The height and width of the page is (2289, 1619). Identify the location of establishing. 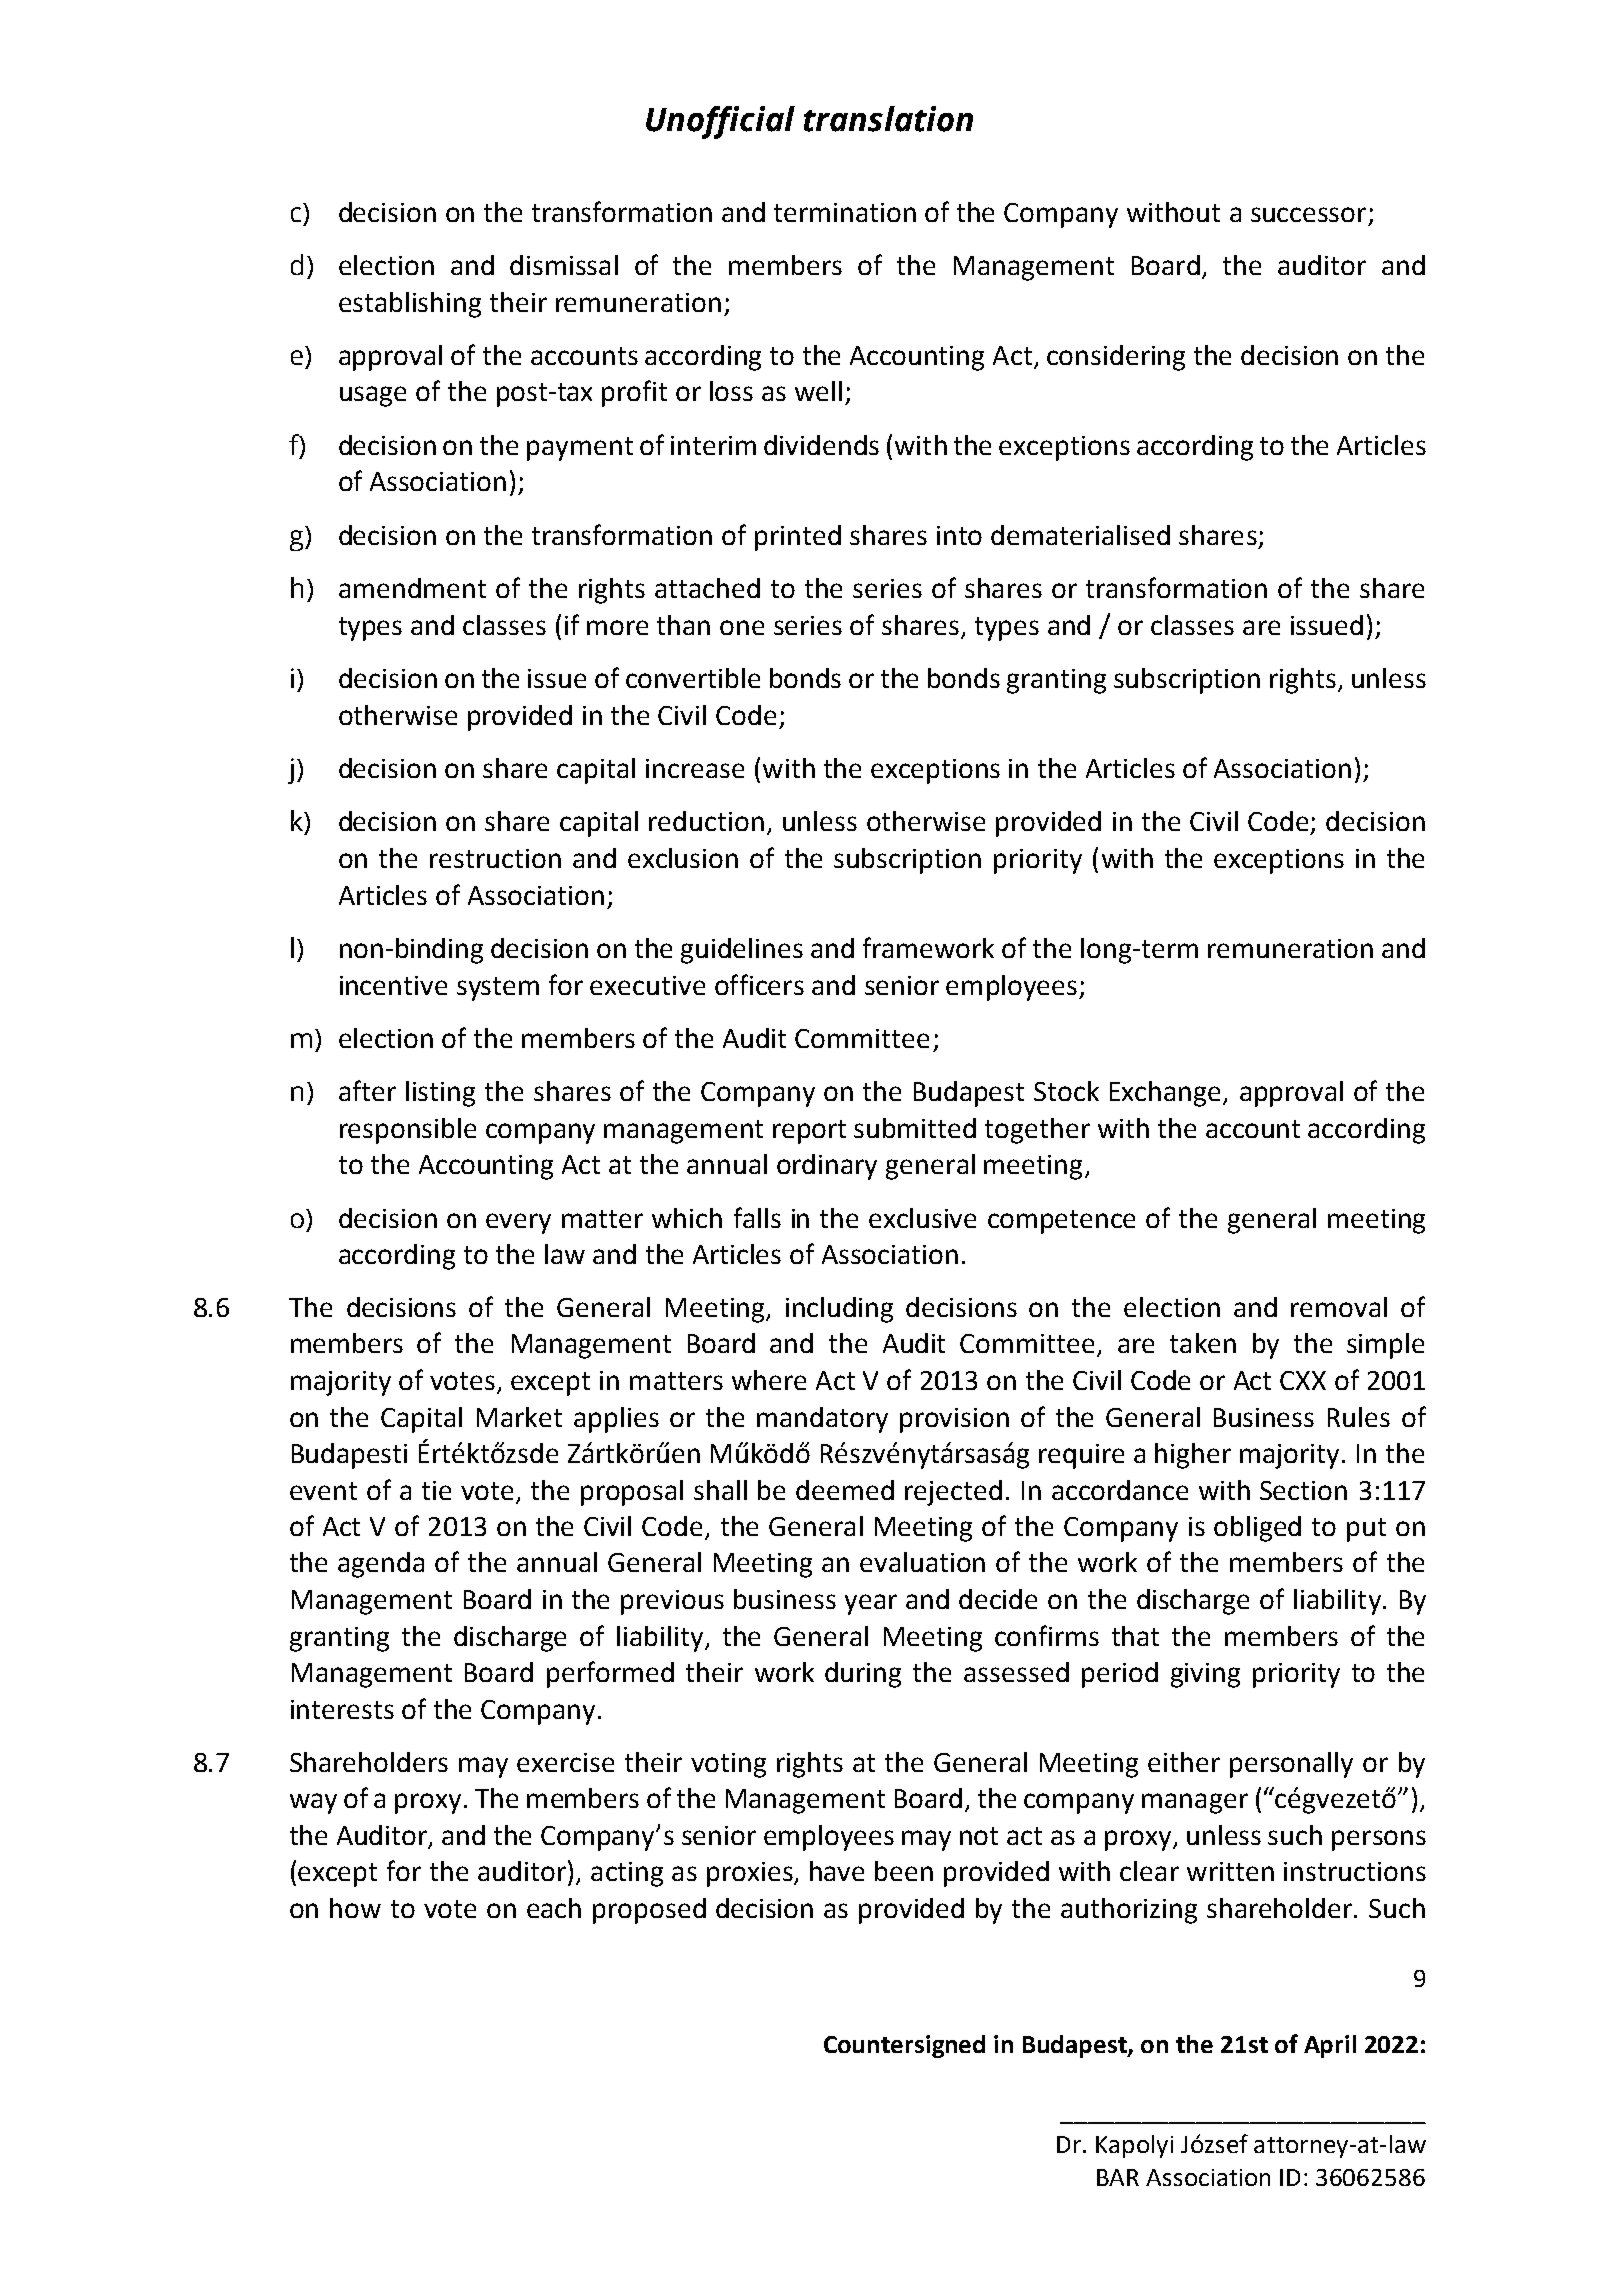
(410, 305).
